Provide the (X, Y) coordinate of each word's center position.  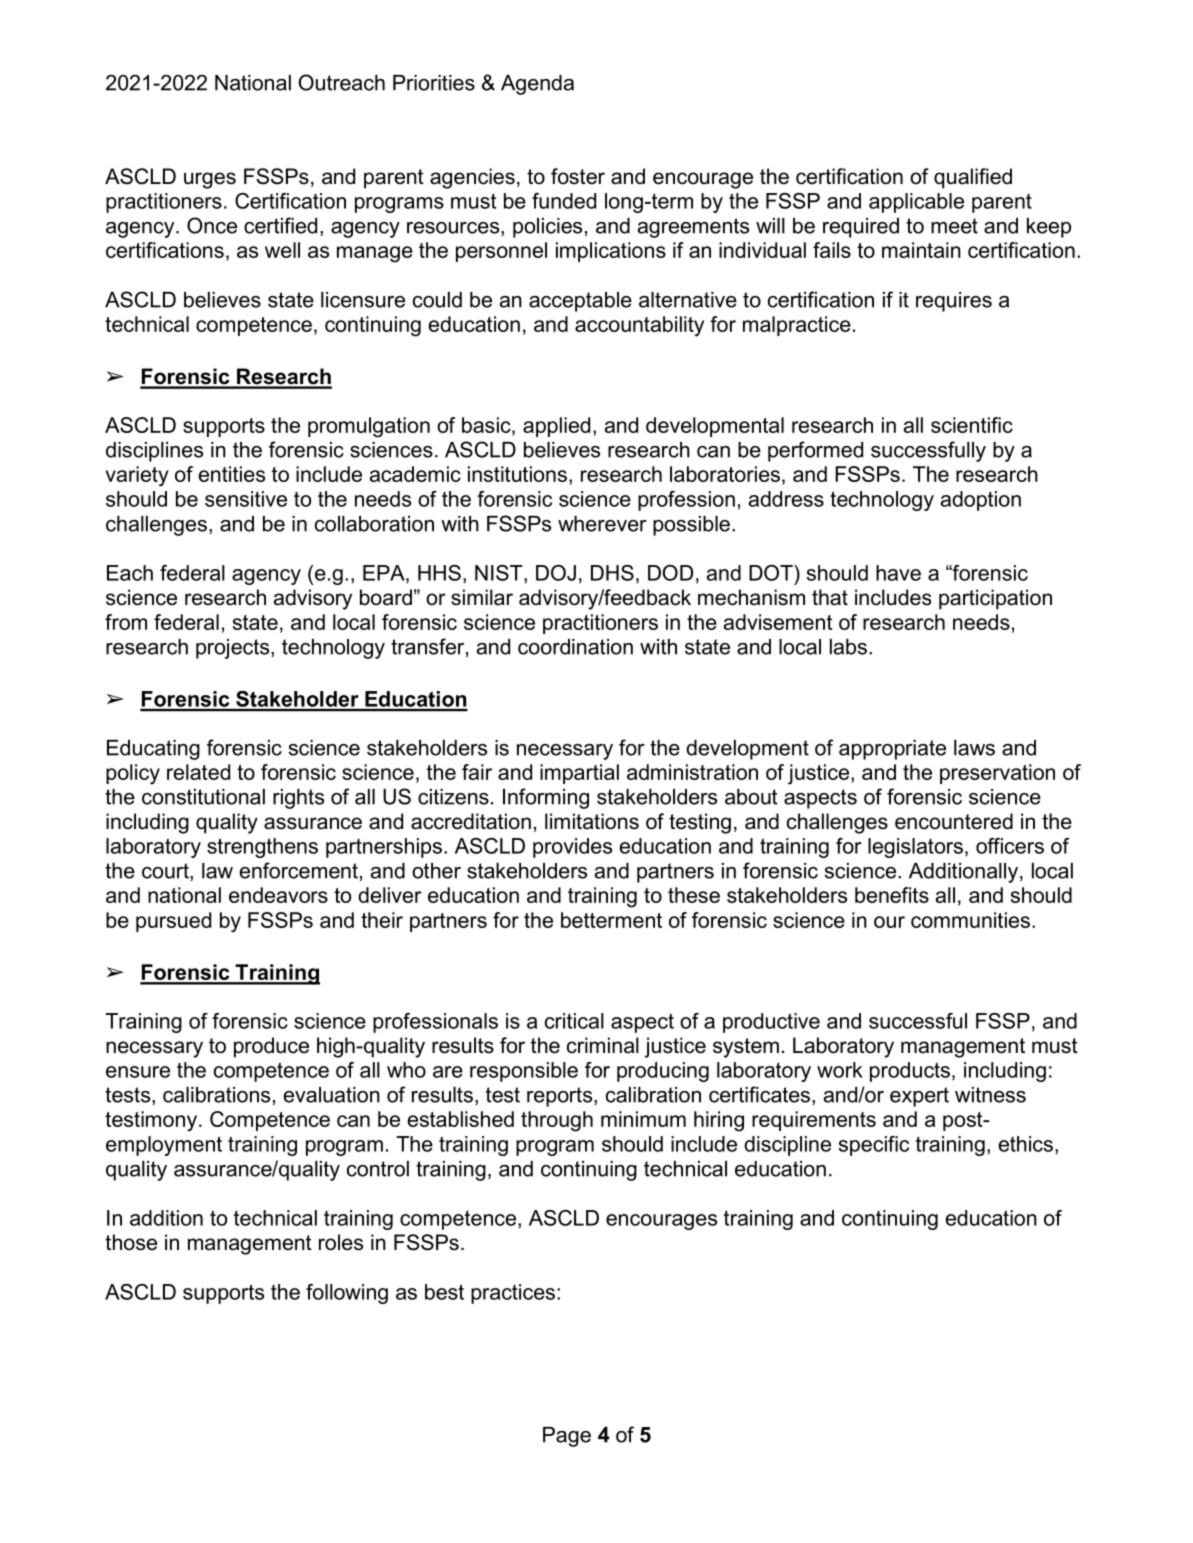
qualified (973, 178)
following (347, 1294)
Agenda (537, 85)
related (198, 772)
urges (210, 180)
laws (974, 748)
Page (567, 1437)
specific (874, 1146)
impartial (579, 774)
